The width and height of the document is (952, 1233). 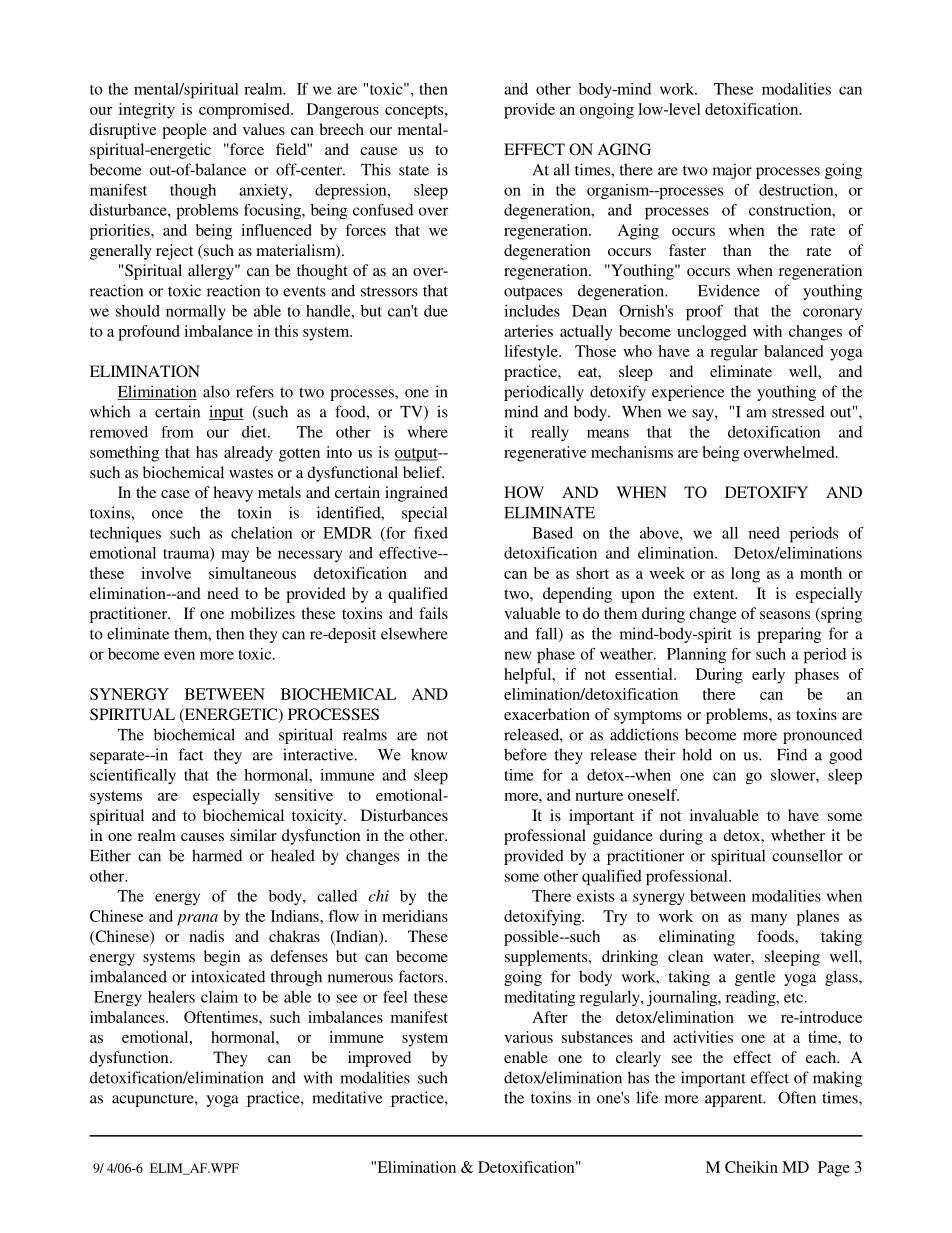 I want to click on similar, so click(x=253, y=835).
